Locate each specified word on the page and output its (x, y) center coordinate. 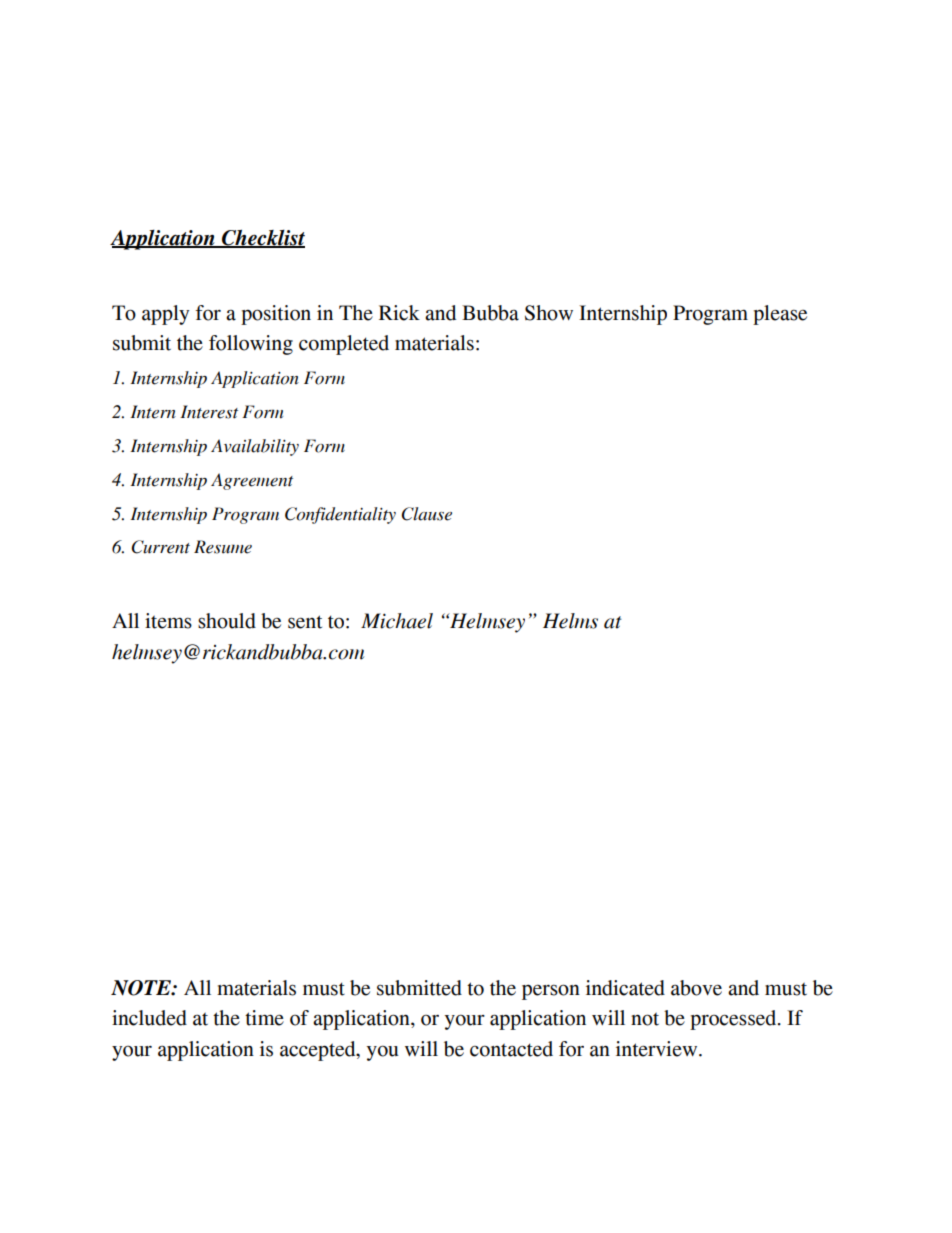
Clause (426, 514)
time (264, 1018)
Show (549, 313)
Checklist (262, 239)
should (227, 621)
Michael (397, 621)
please (780, 315)
